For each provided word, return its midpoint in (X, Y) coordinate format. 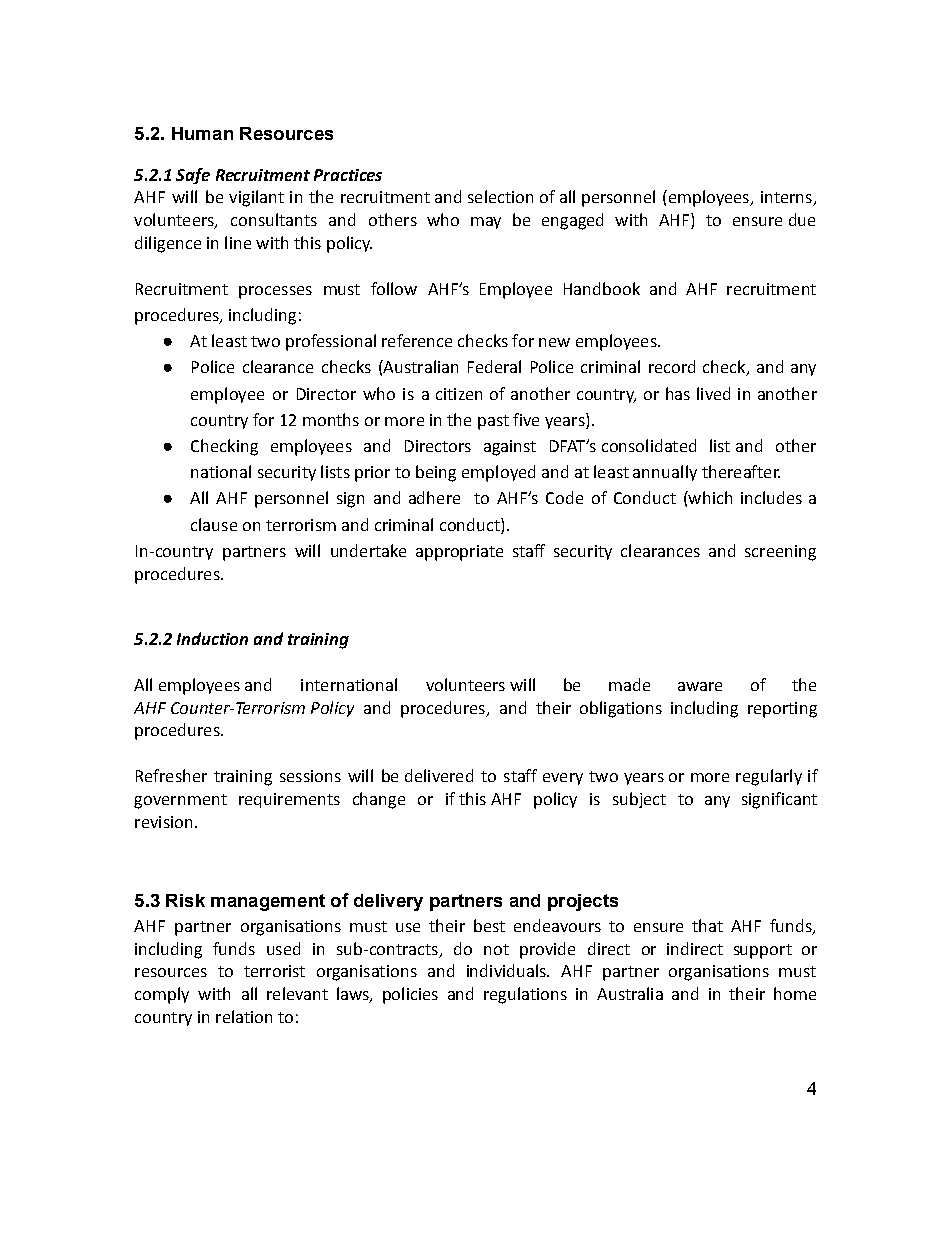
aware (700, 686)
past (493, 422)
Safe (193, 176)
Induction (212, 638)
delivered (439, 775)
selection (500, 196)
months (331, 419)
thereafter (741, 471)
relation (244, 1016)
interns (787, 198)
